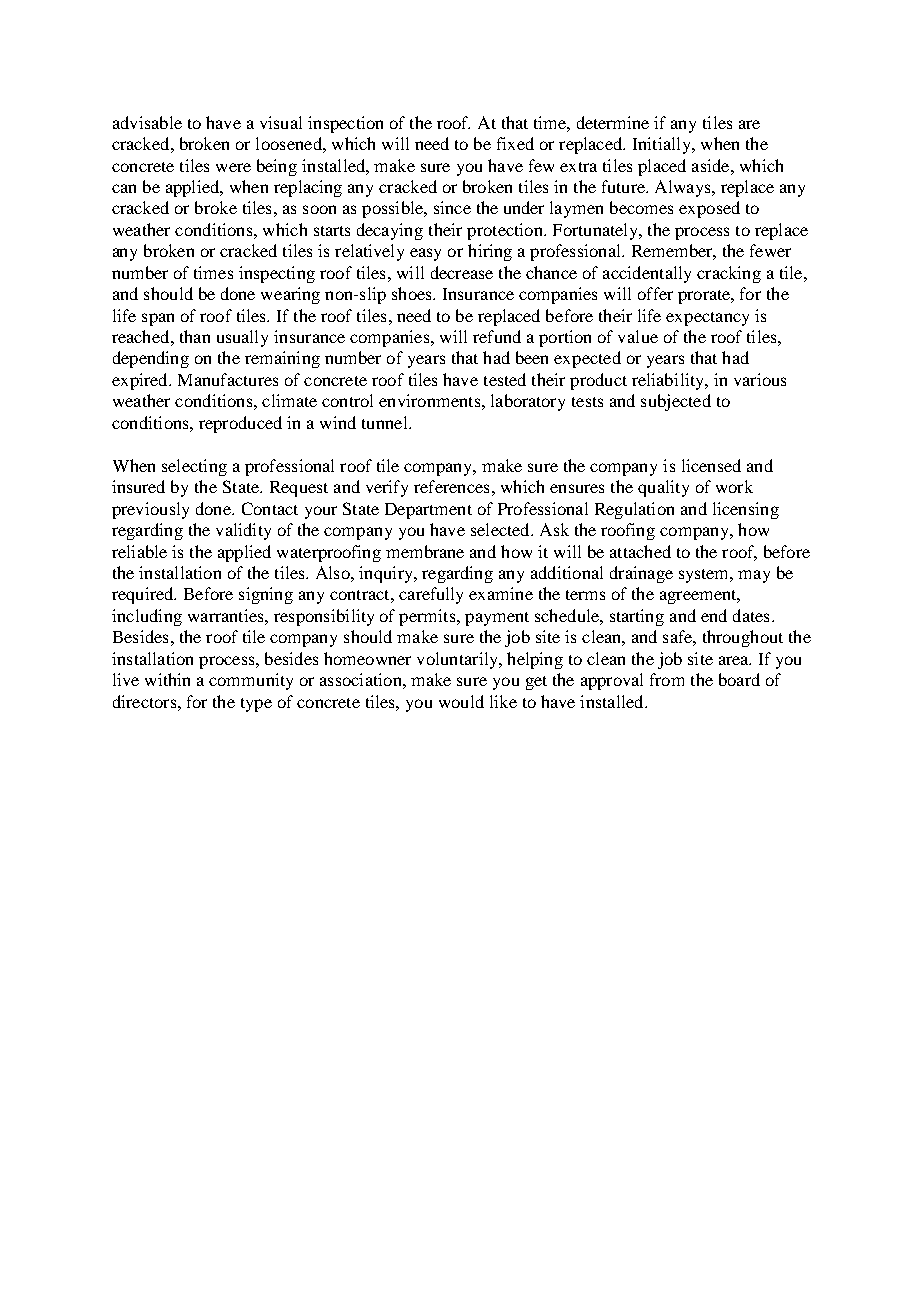  Describe the element at coordinates (243, 531) in the screenshot. I see `validity` at that location.
